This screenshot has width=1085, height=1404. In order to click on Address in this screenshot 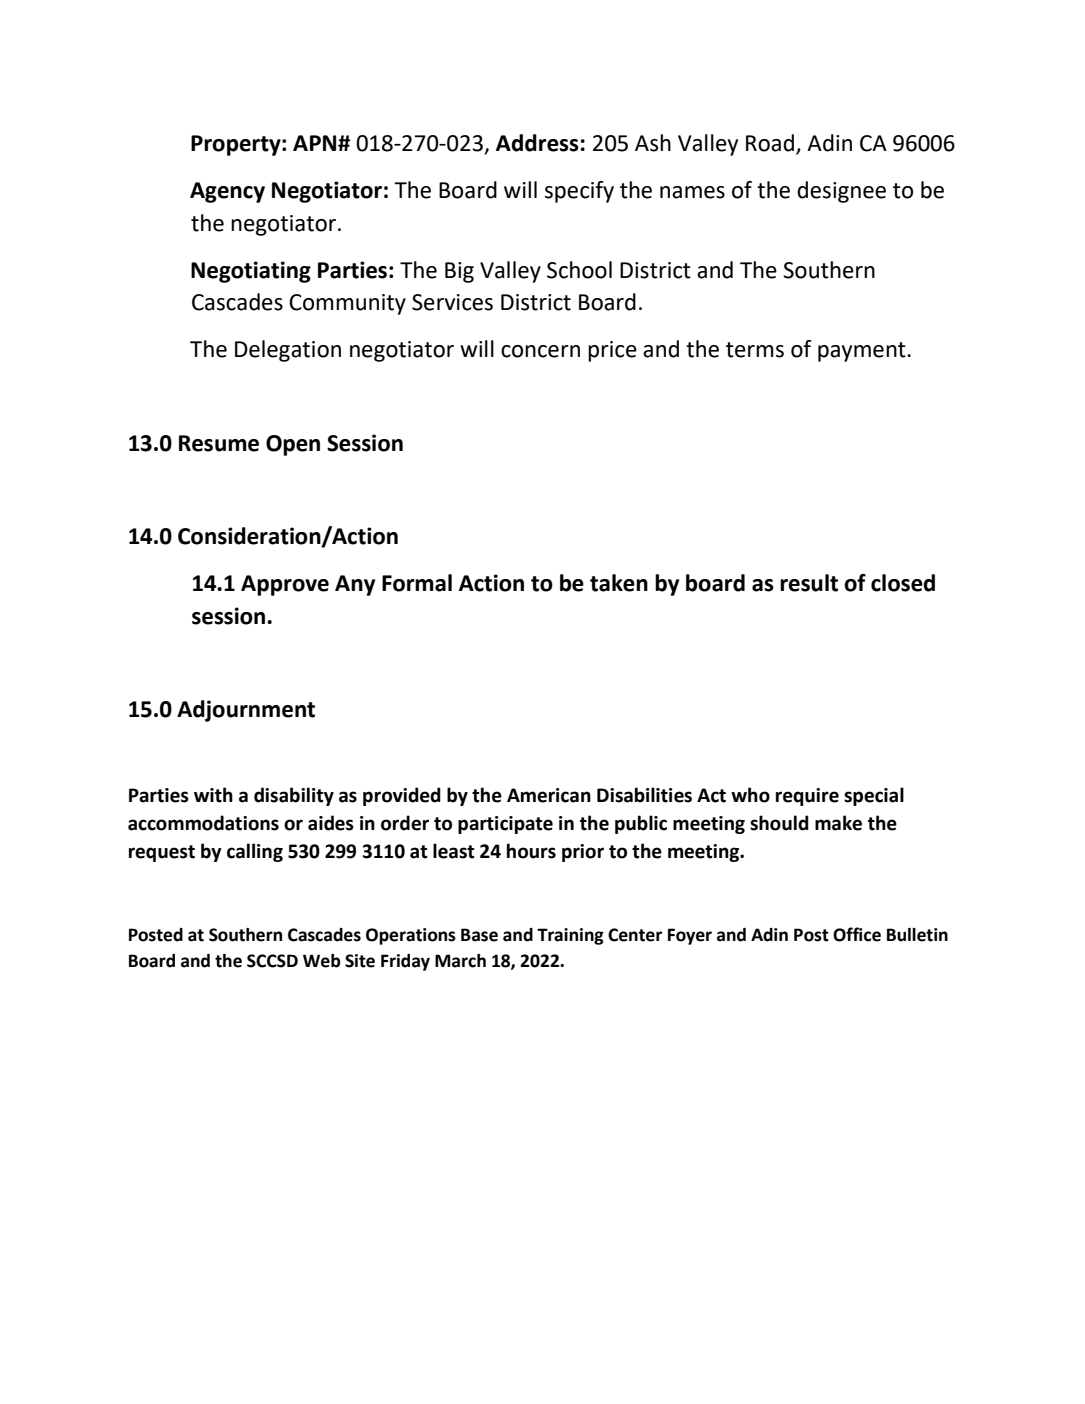, I will do `click(537, 143)`.
